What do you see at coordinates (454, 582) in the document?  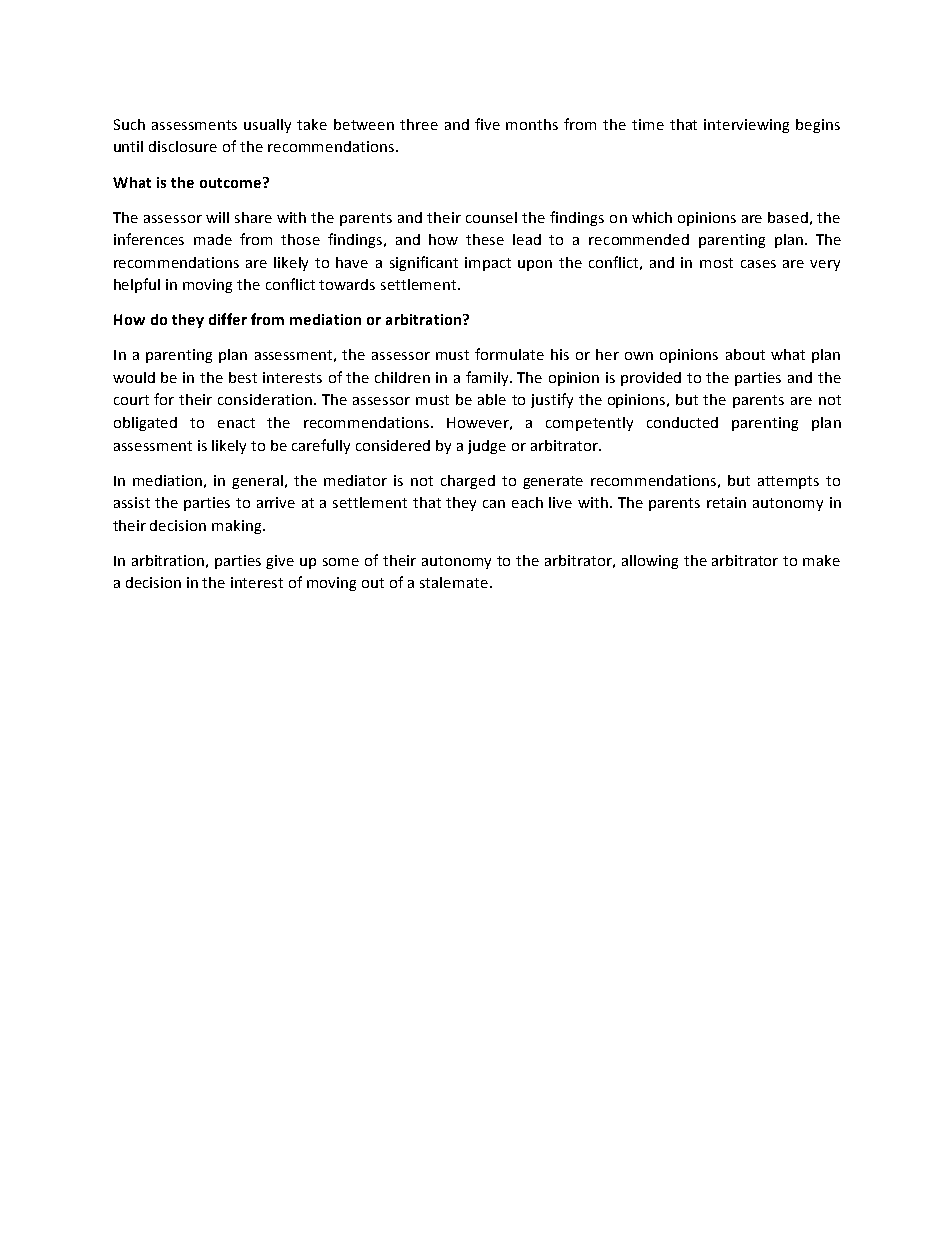 I see `stalemate` at bounding box center [454, 582].
